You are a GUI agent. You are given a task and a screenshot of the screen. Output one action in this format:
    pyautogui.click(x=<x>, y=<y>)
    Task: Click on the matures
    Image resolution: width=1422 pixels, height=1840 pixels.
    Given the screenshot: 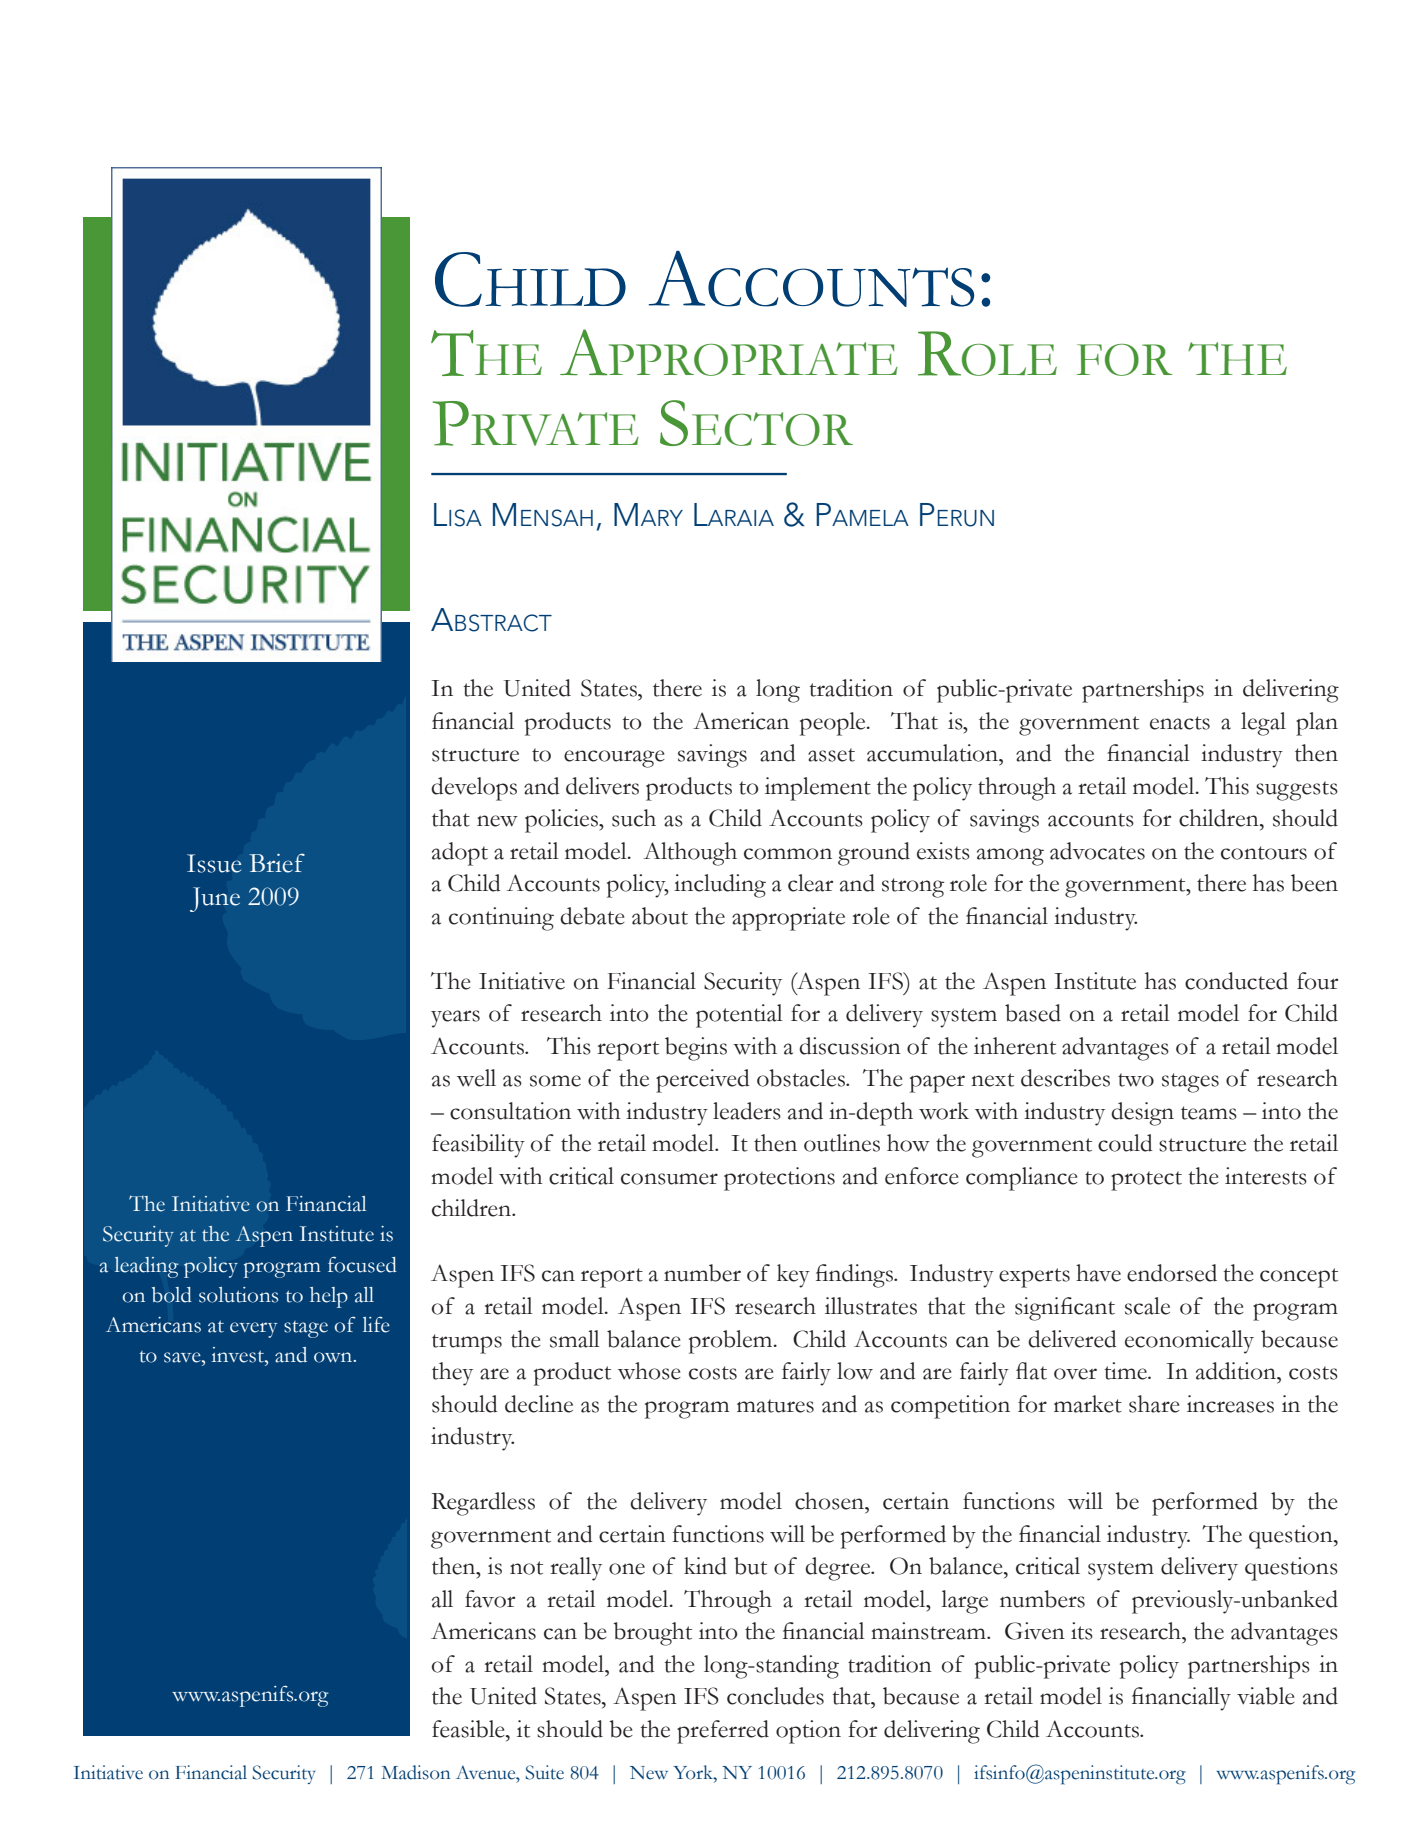 What is the action you would take?
    pyautogui.click(x=775, y=1406)
